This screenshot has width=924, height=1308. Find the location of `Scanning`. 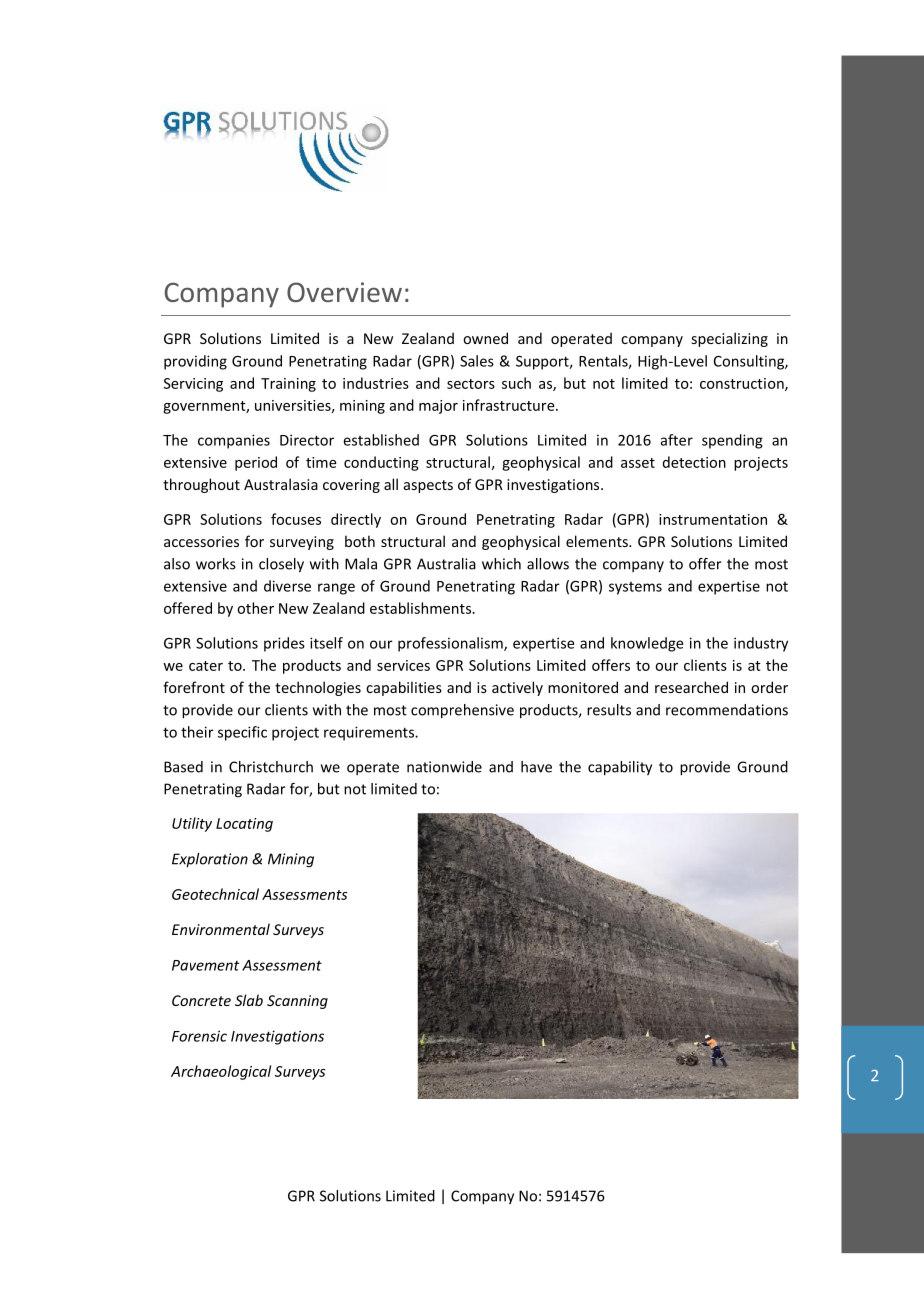

Scanning is located at coordinates (297, 1002).
